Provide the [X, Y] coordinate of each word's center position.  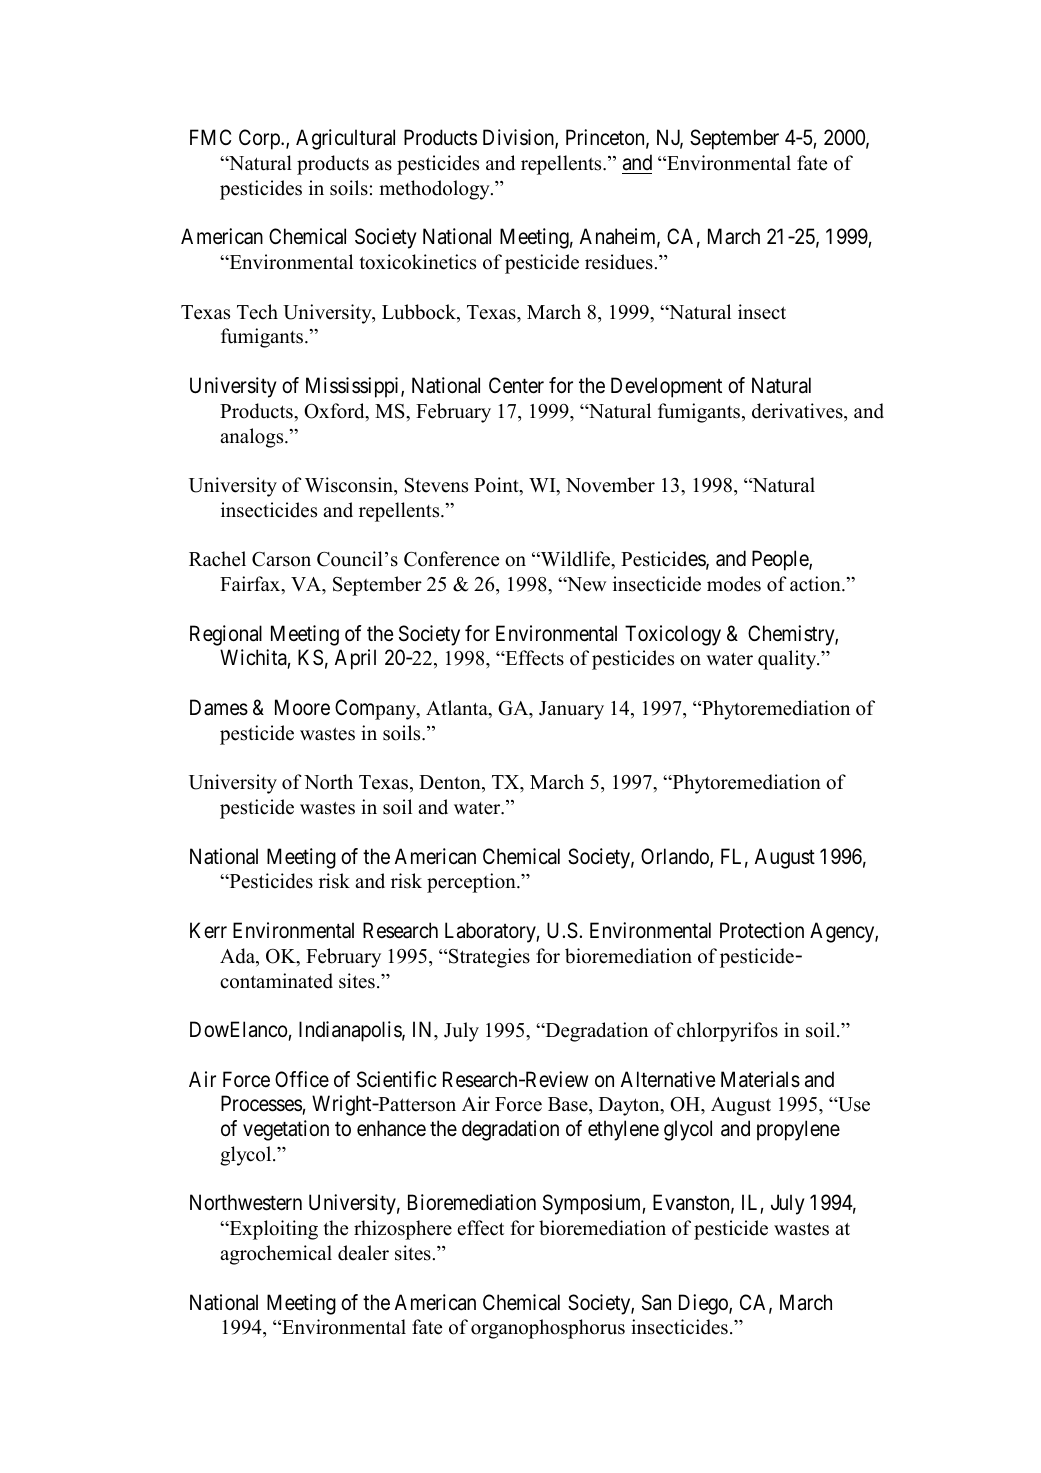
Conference [451, 559]
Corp [260, 139]
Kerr [208, 930]
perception [472, 883]
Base [569, 1106]
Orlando [676, 857]
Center [516, 385]
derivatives [798, 411]
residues [619, 262]
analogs [253, 438]
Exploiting [272, 1230]
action [816, 584]
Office [302, 1079]
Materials [760, 1079]
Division [519, 138]
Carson [281, 559]
